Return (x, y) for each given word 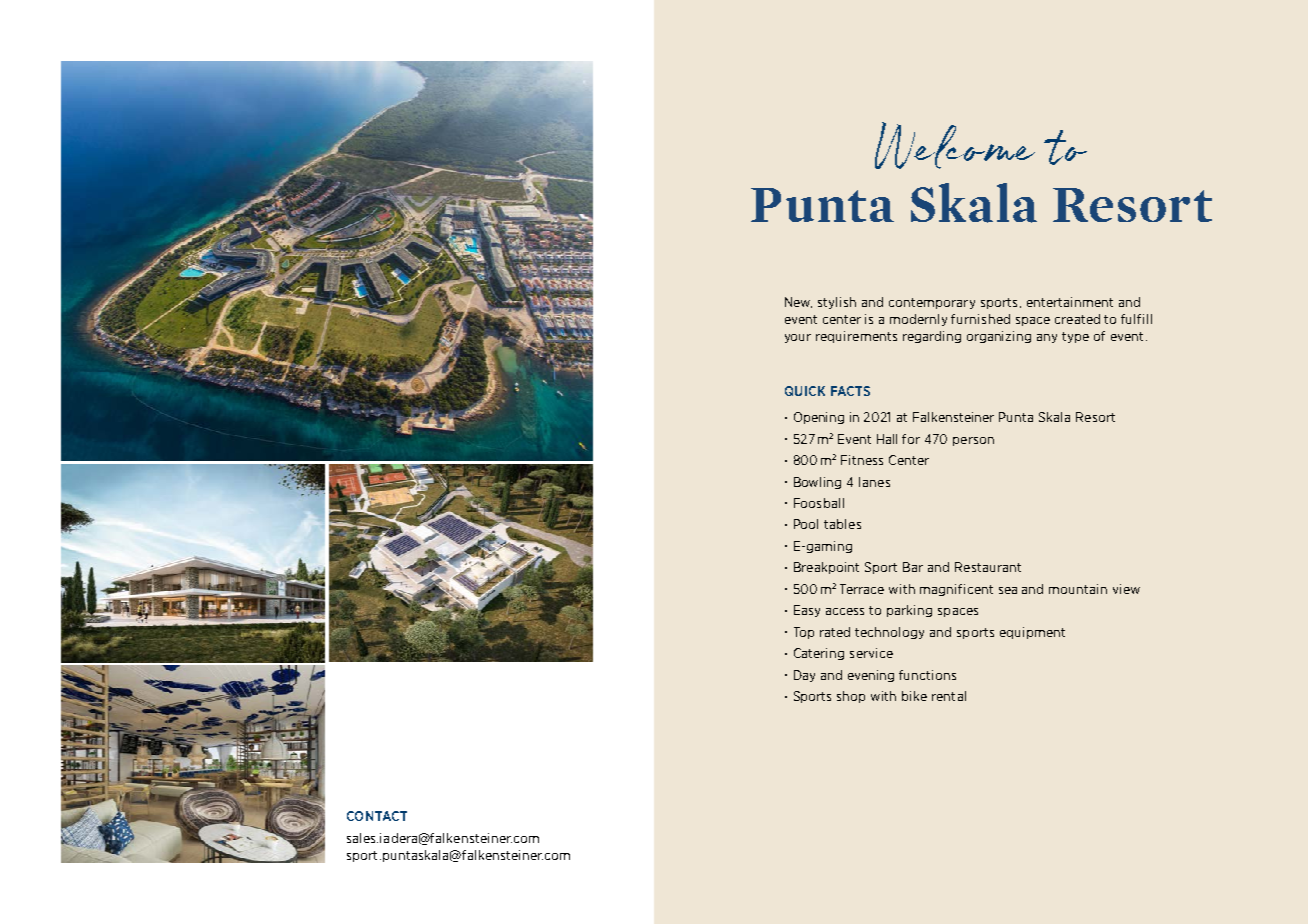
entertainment (1070, 302)
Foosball (819, 503)
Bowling (817, 483)
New (798, 302)
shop (851, 697)
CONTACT (377, 816)
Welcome (955, 145)
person (973, 441)
